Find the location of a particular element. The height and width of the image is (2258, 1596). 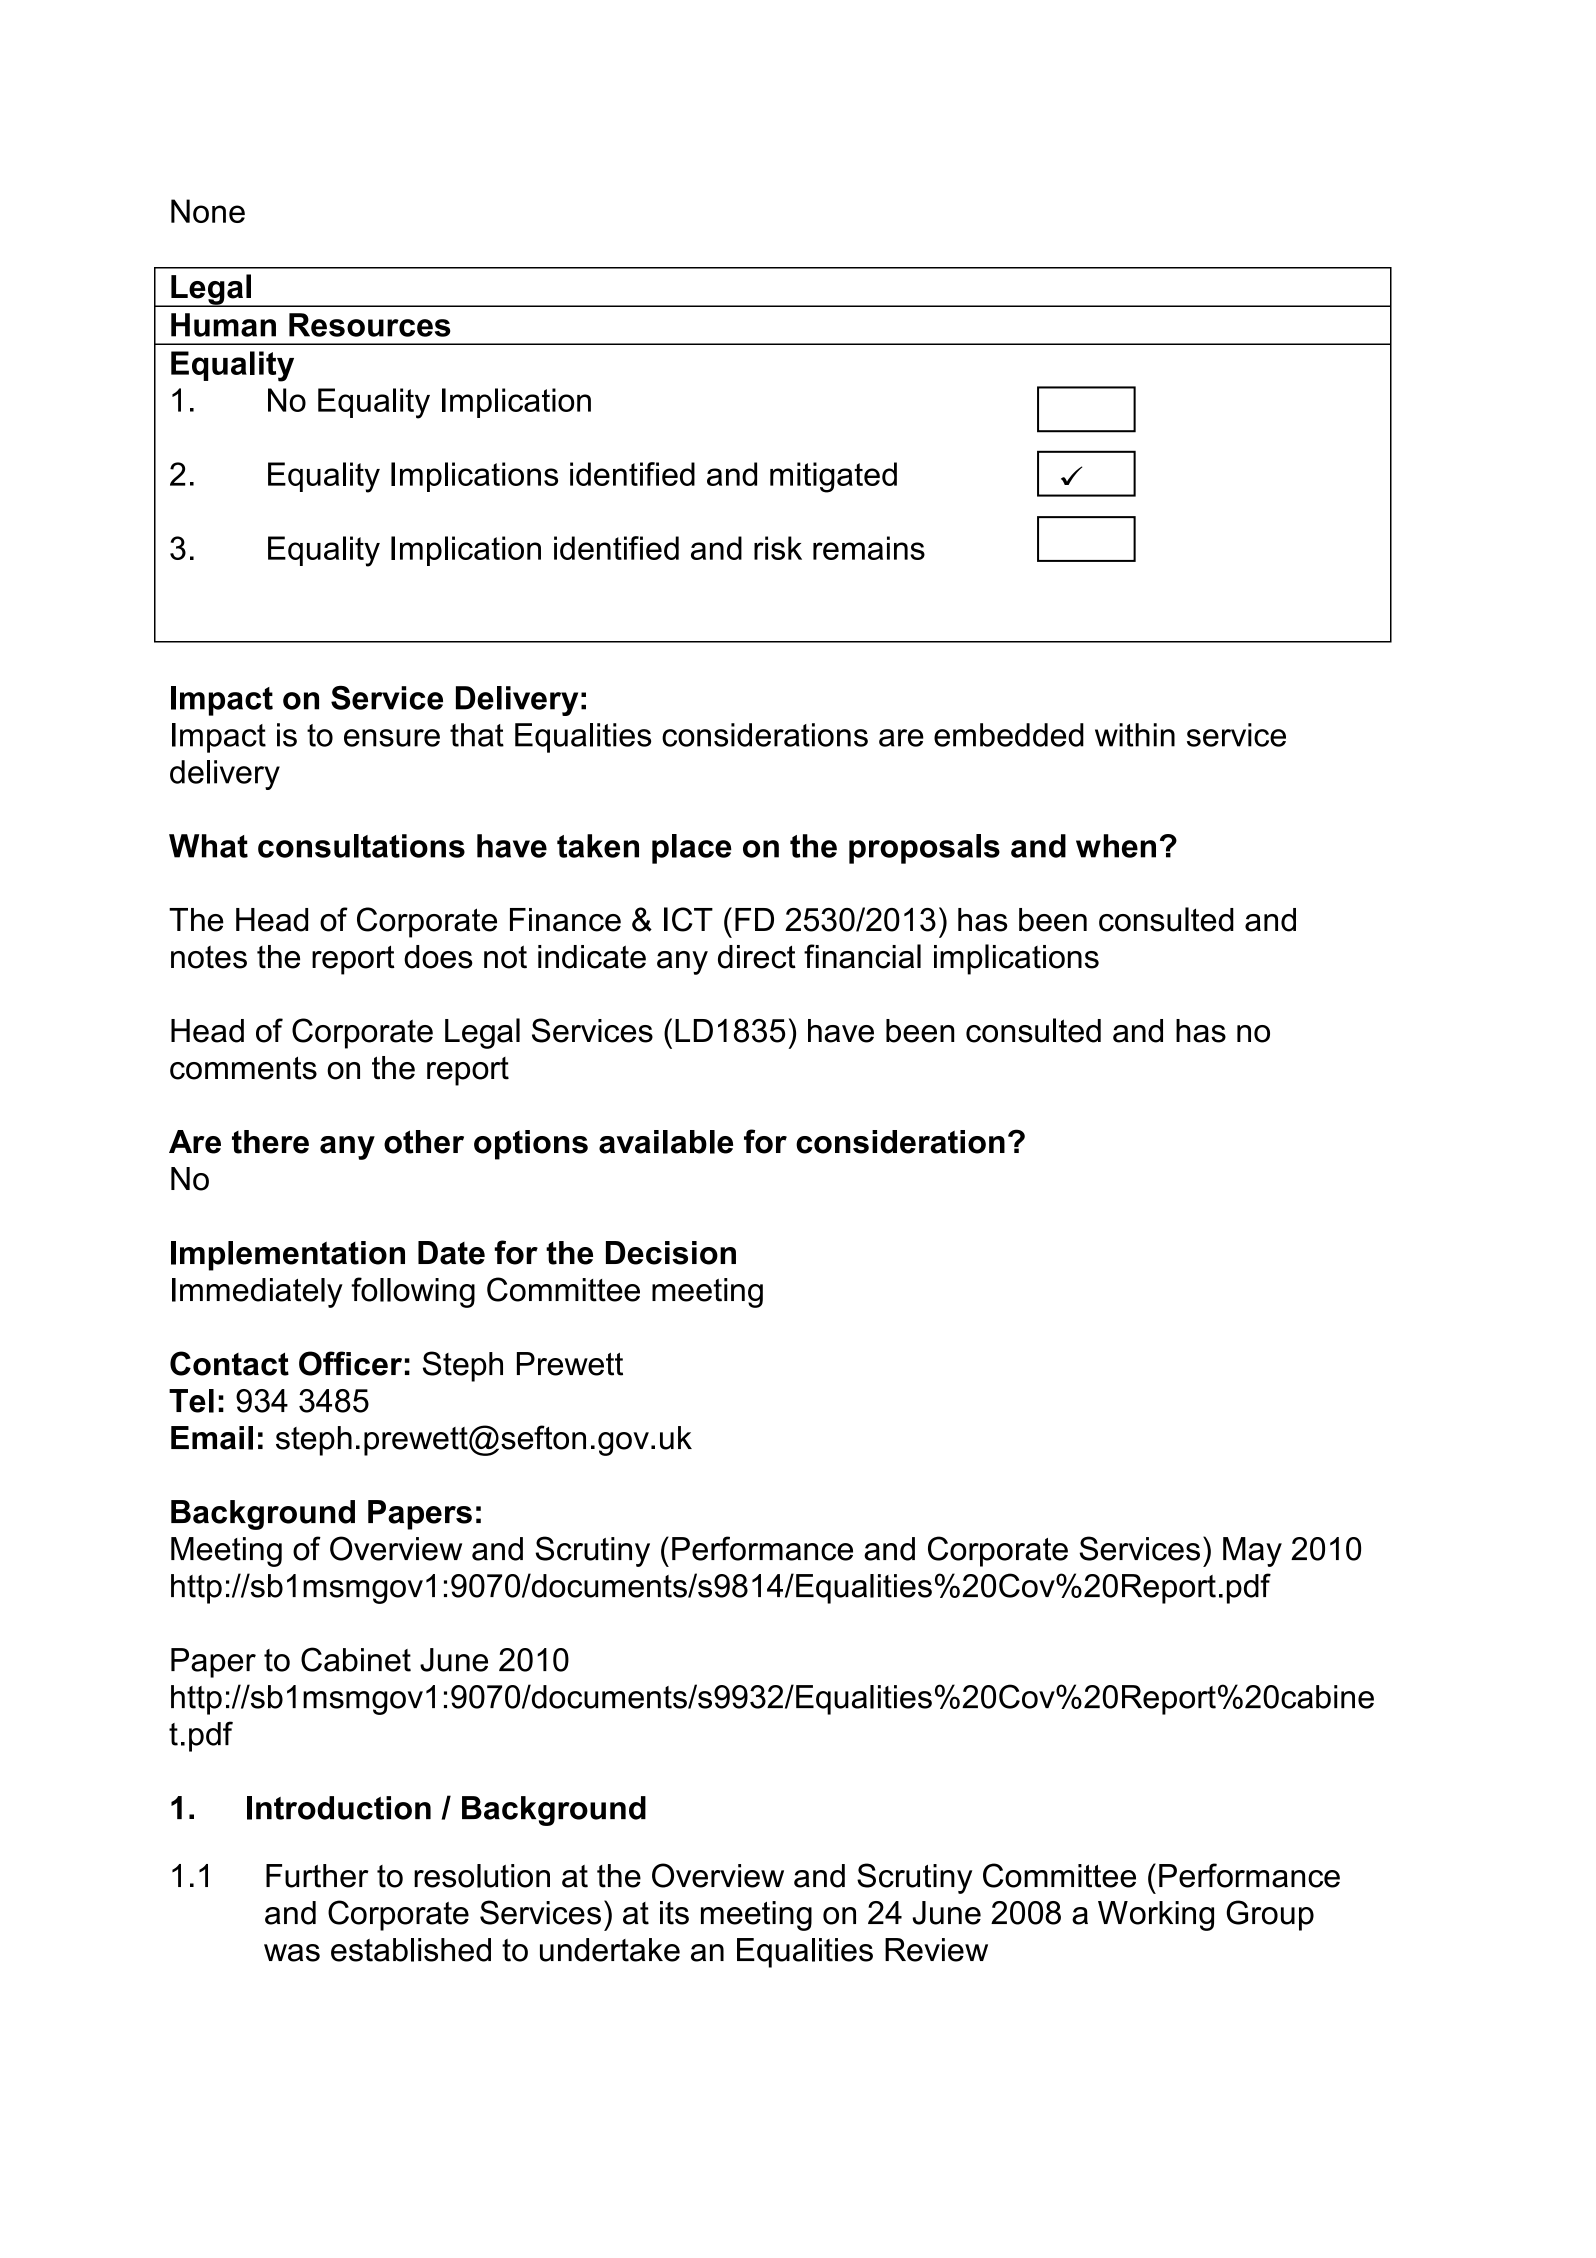

mitigated is located at coordinates (833, 477).
